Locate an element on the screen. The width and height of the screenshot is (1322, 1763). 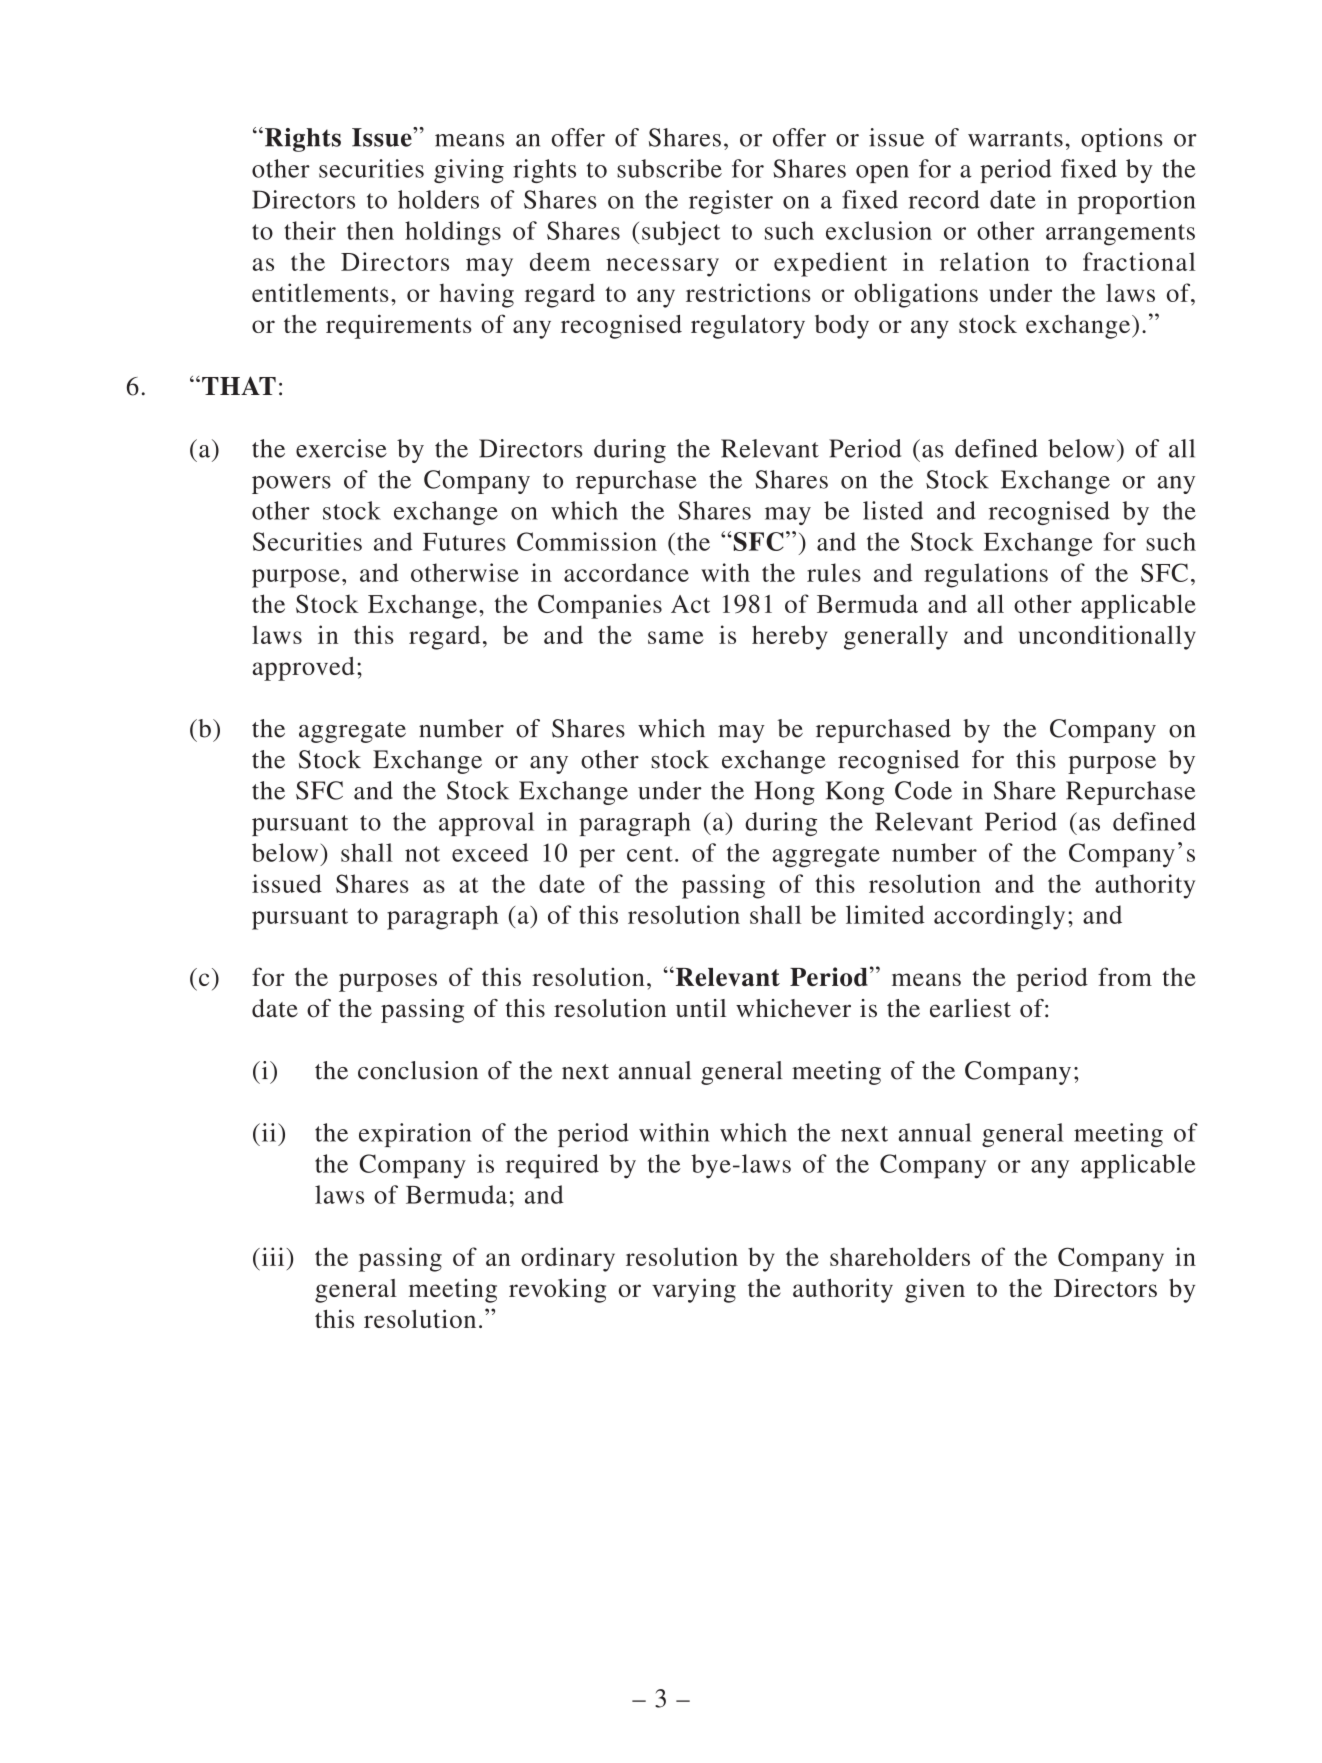
varying is located at coordinates (694, 1290).
